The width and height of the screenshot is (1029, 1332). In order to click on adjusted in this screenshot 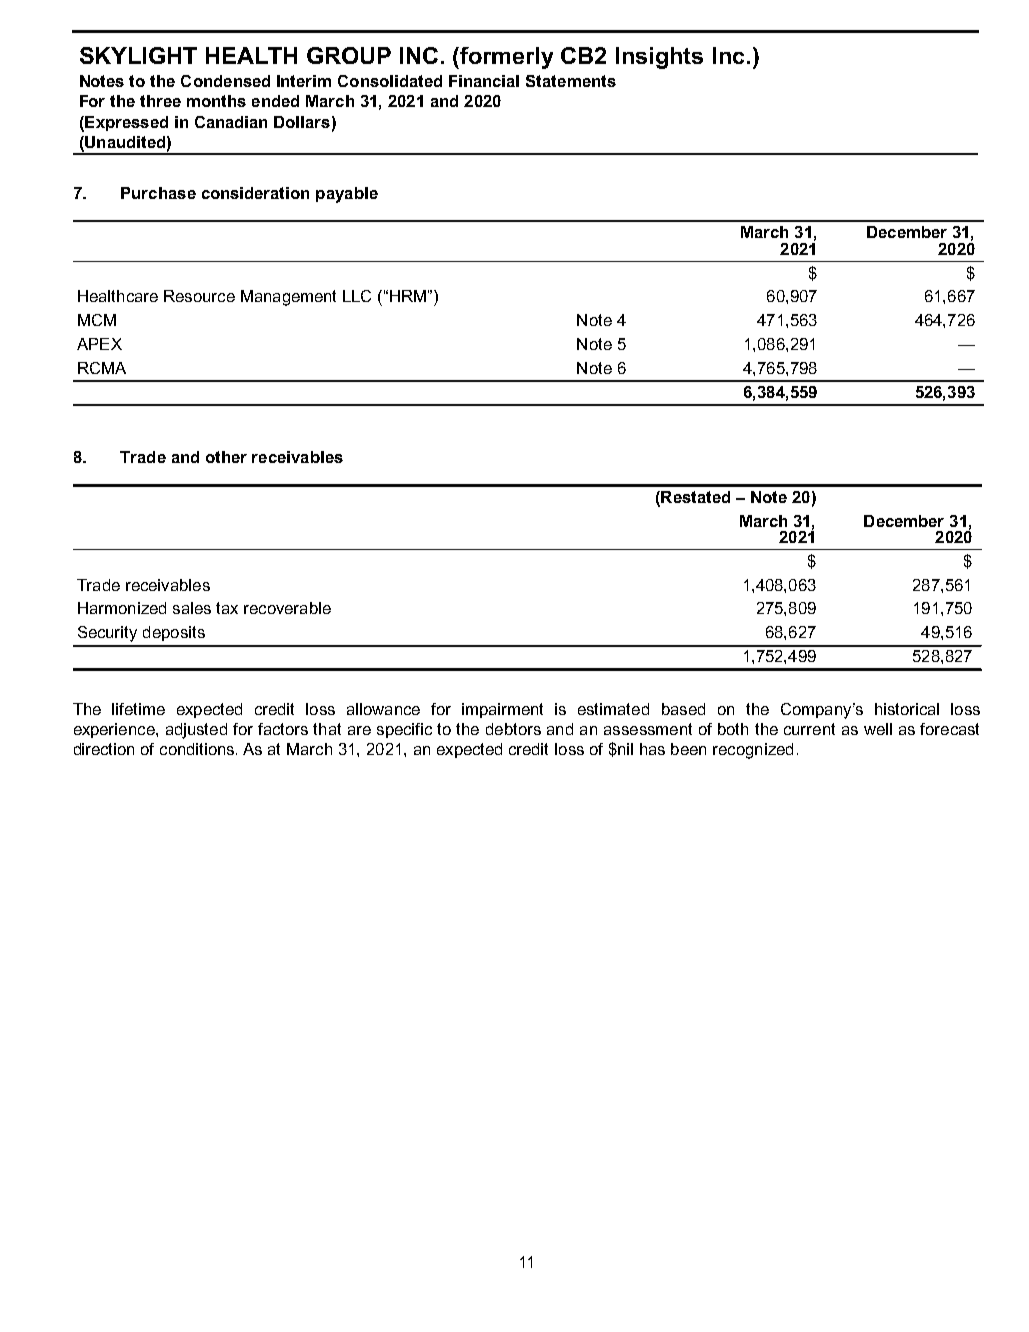, I will do `click(196, 731)`.
